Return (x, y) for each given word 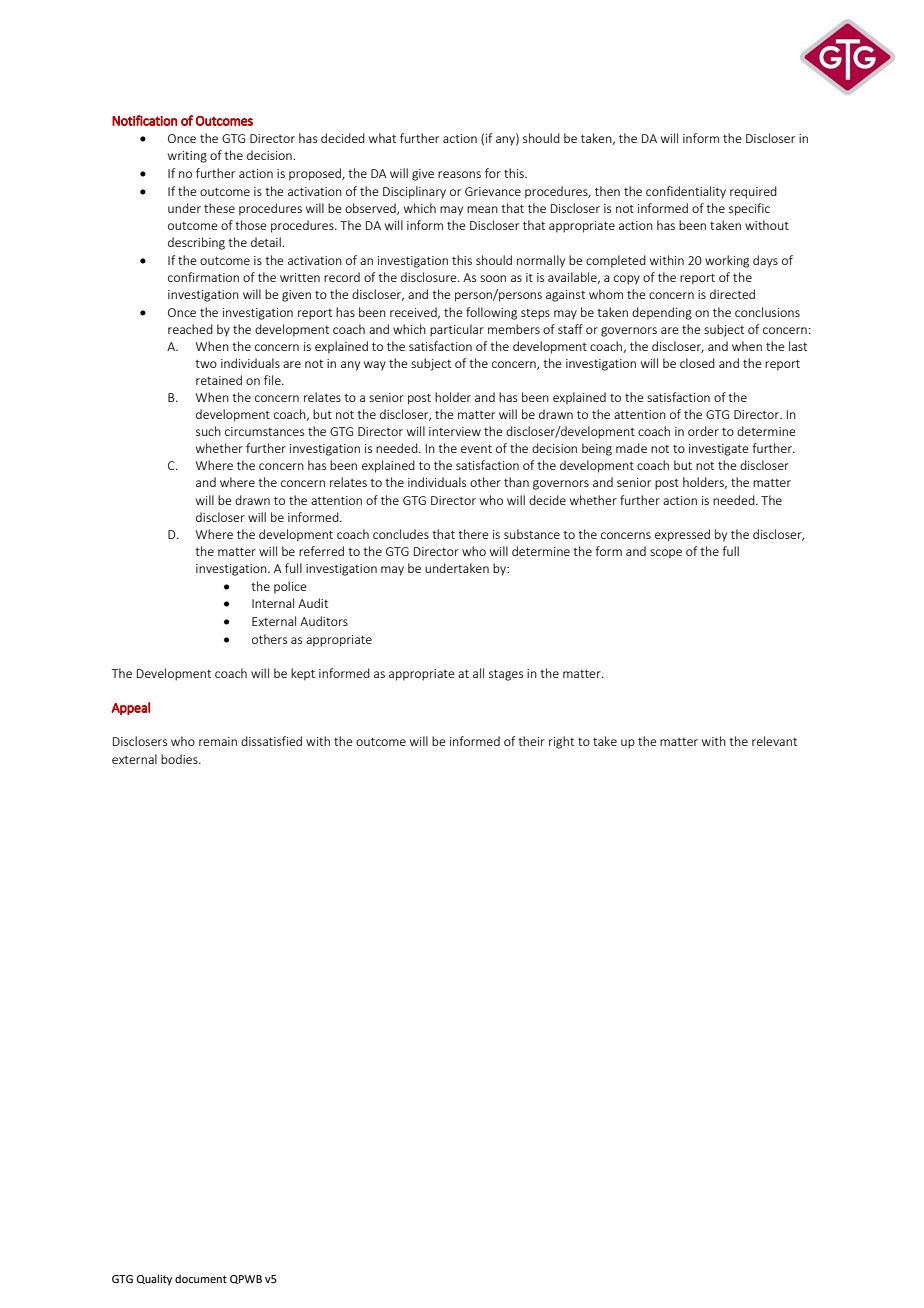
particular (457, 330)
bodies (180, 759)
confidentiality (686, 192)
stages (506, 675)
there (473, 534)
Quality (154, 1280)
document (201, 1278)
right (561, 742)
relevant (774, 741)
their (531, 741)
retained (219, 380)
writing (187, 157)
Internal (273, 603)
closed (697, 363)
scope (666, 554)
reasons (459, 174)
